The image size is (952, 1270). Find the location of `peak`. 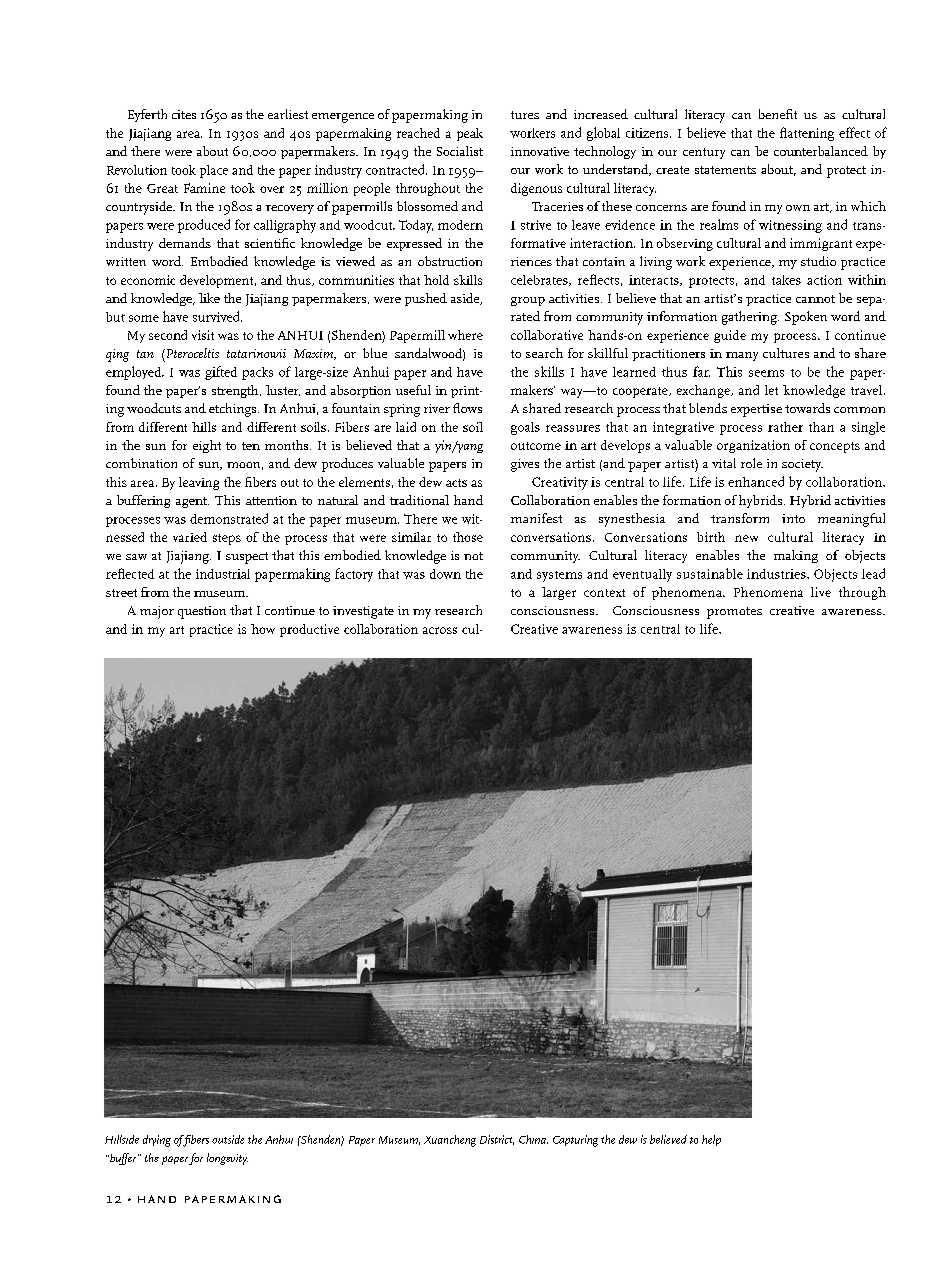

peak is located at coordinates (470, 134).
